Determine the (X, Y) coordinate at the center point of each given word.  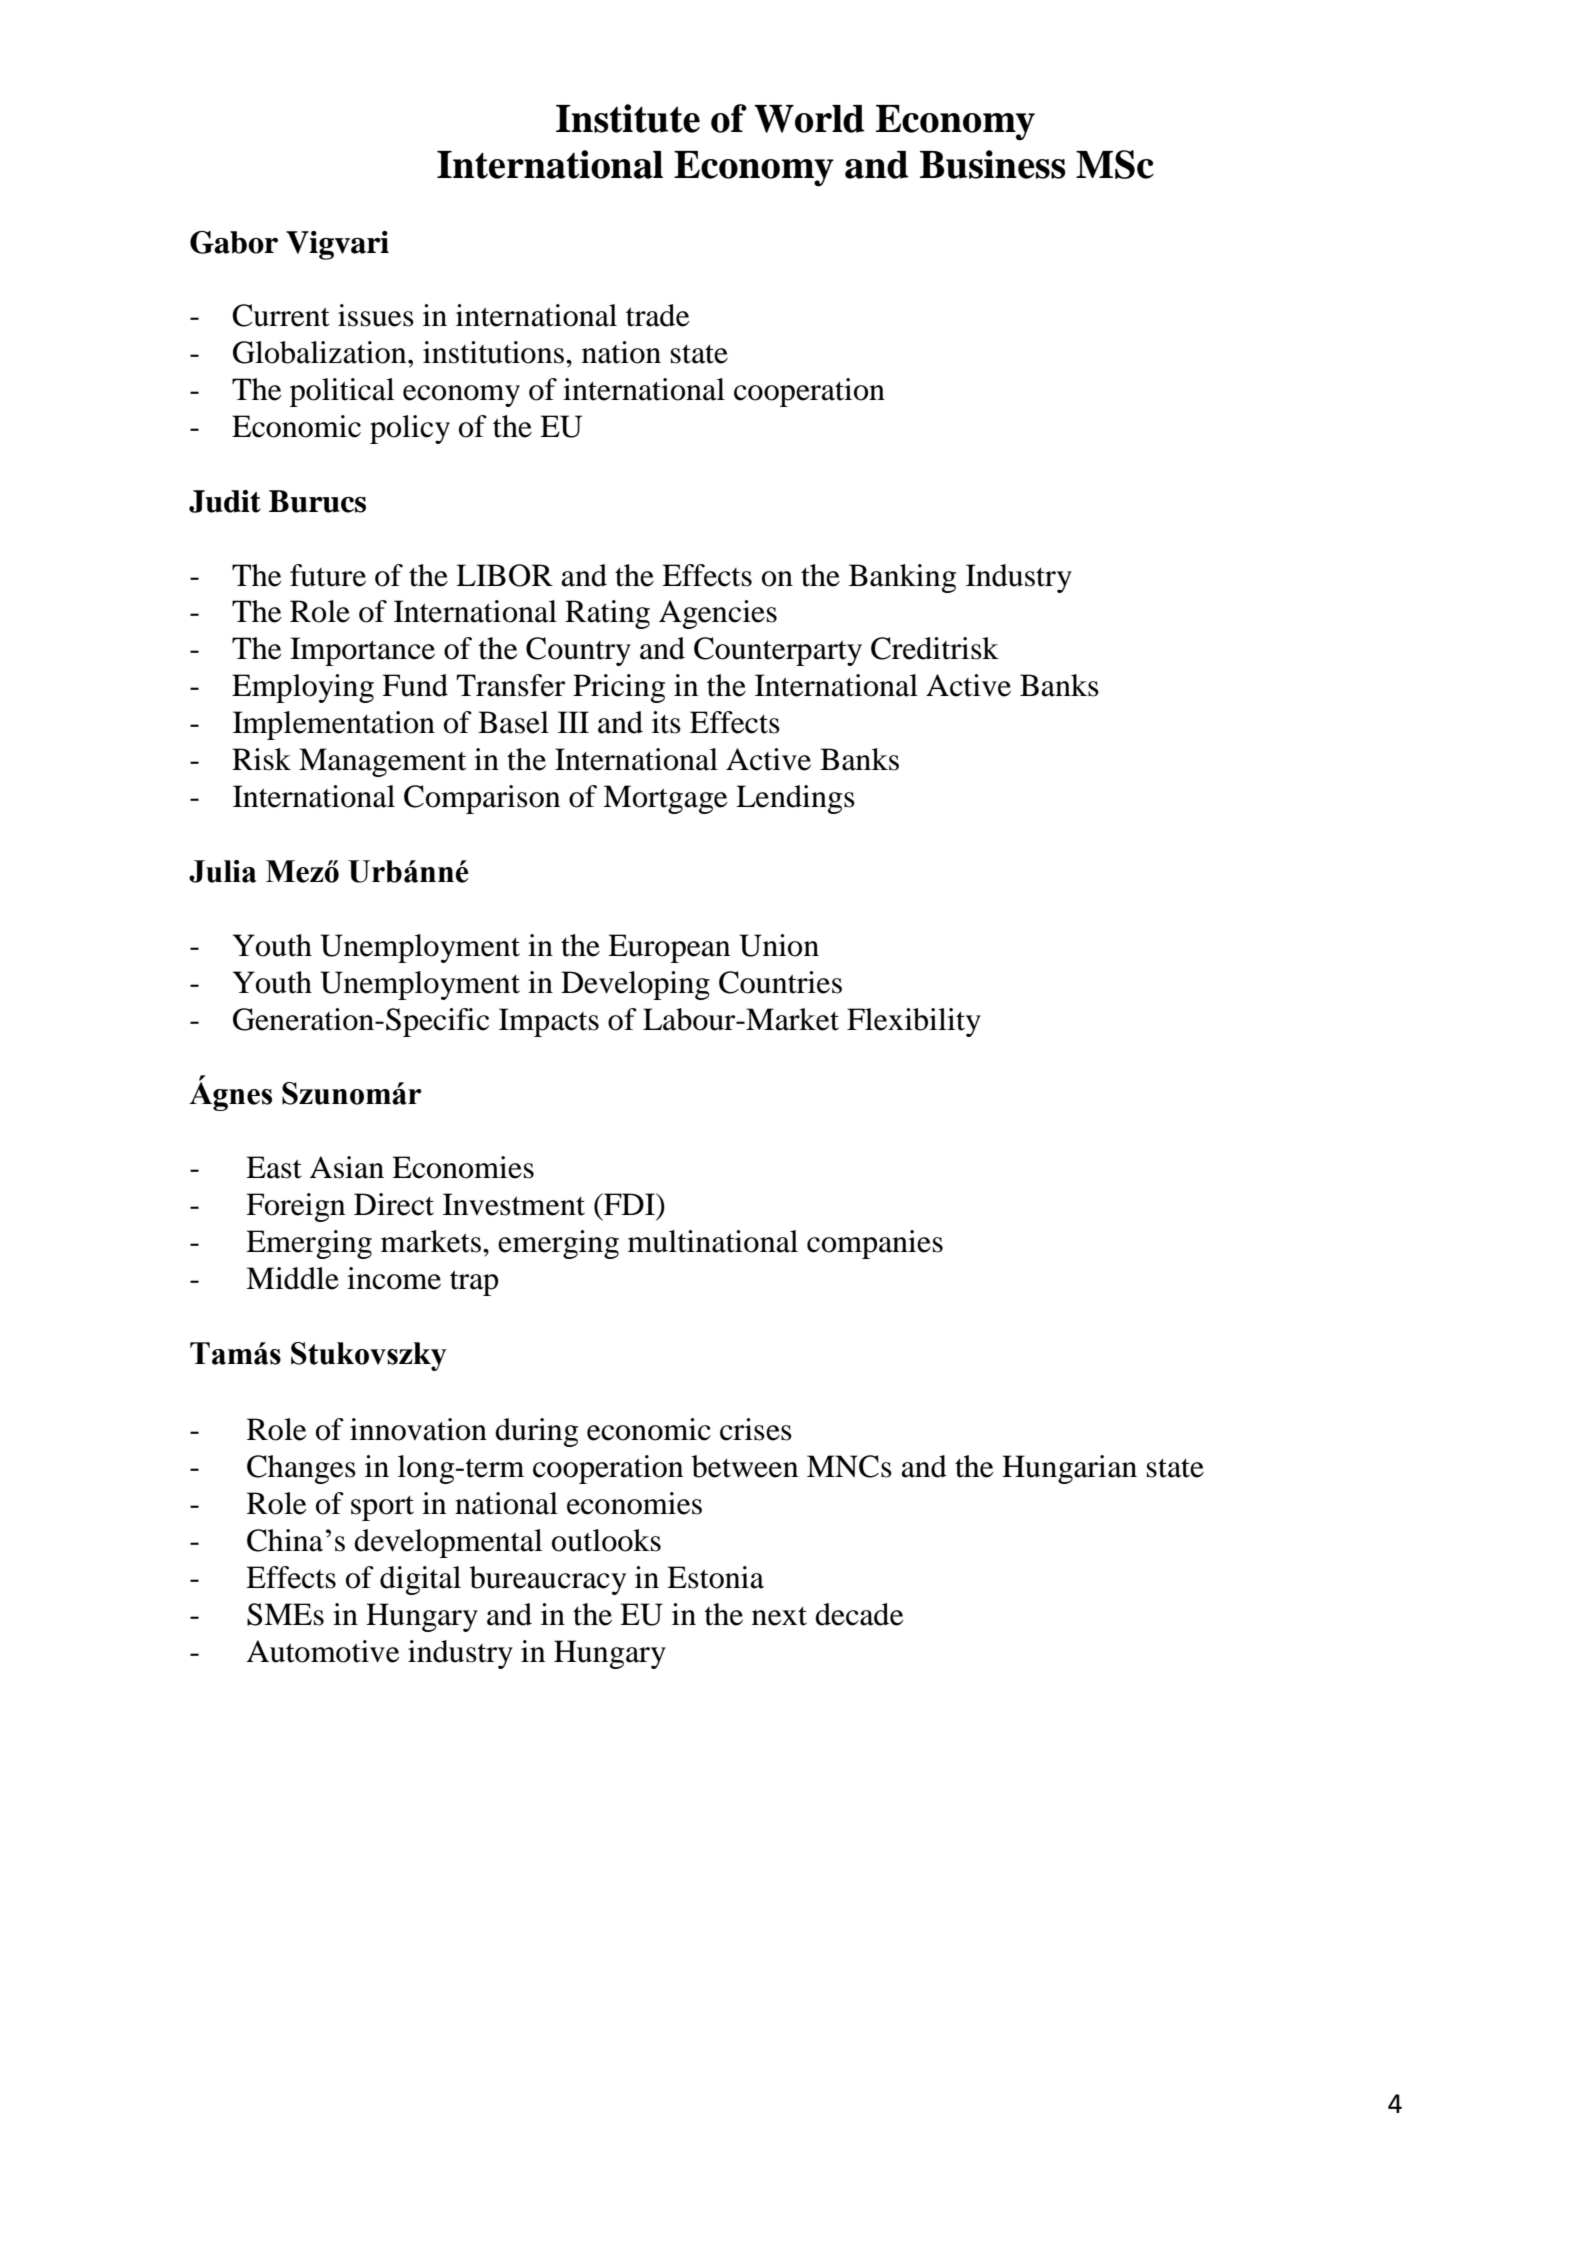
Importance (362, 651)
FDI (629, 1204)
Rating (607, 614)
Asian (347, 1167)
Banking (902, 578)
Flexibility (914, 1022)
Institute (628, 118)
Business (993, 164)
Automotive (323, 1651)
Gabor (234, 242)
